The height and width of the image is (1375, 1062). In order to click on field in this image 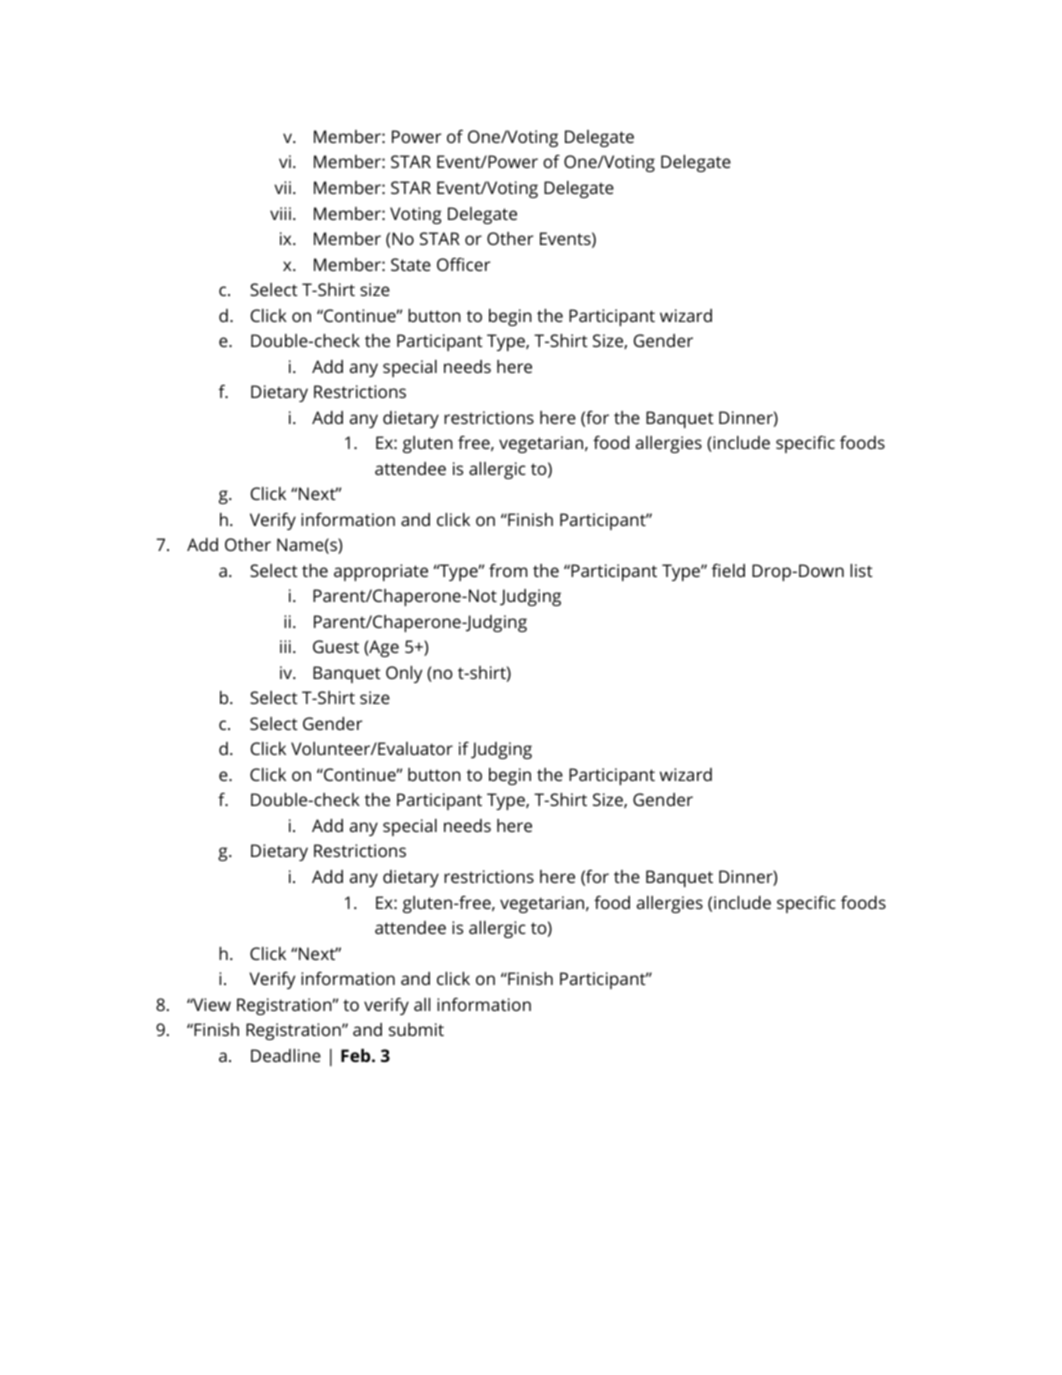, I will do `click(728, 570)`.
